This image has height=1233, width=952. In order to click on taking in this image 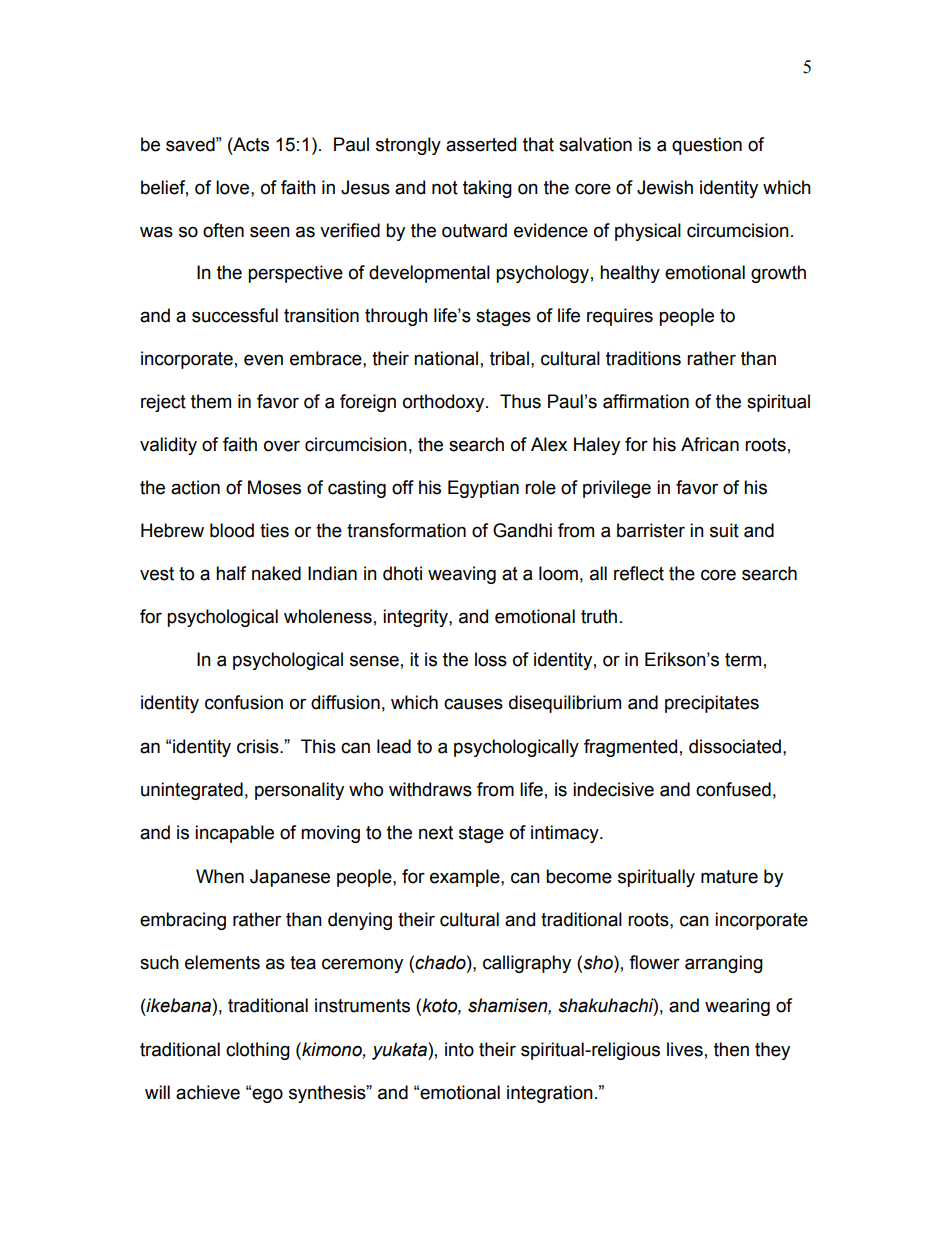, I will do `click(487, 189)`.
